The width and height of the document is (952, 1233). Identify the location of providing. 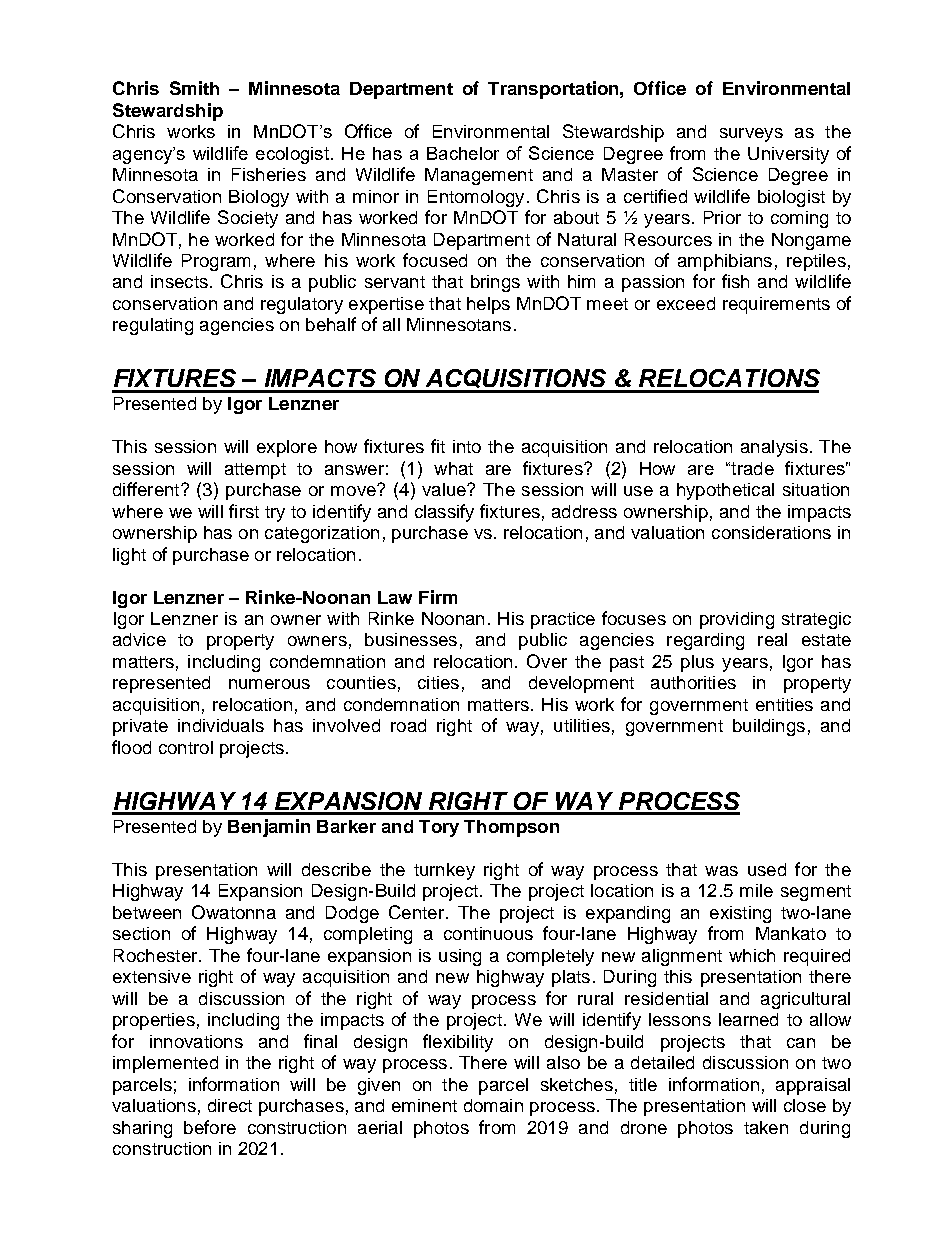
(737, 620).
